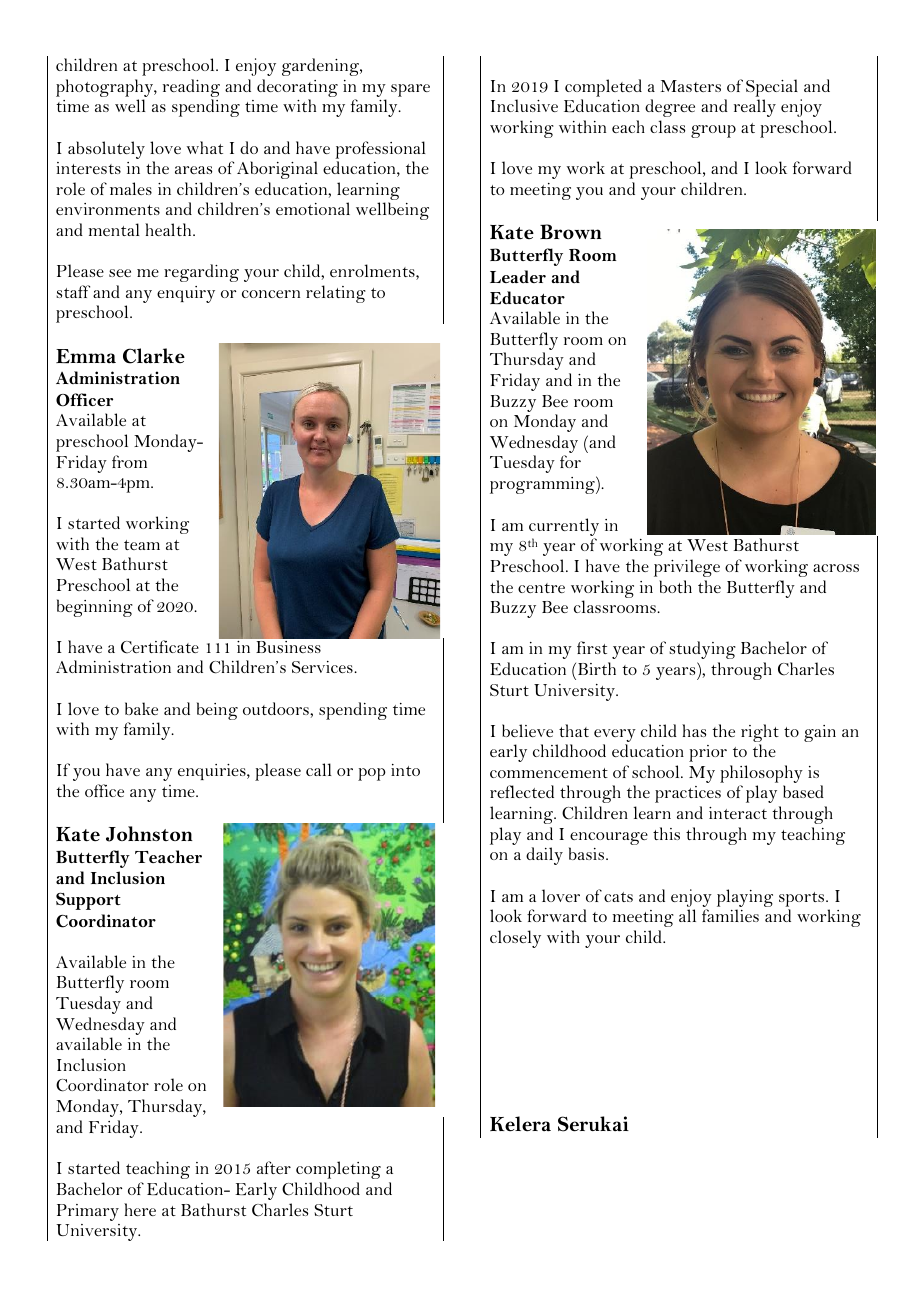  What do you see at coordinates (755, 108) in the screenshot?
I see `really` at bounding box center [755, 108].
